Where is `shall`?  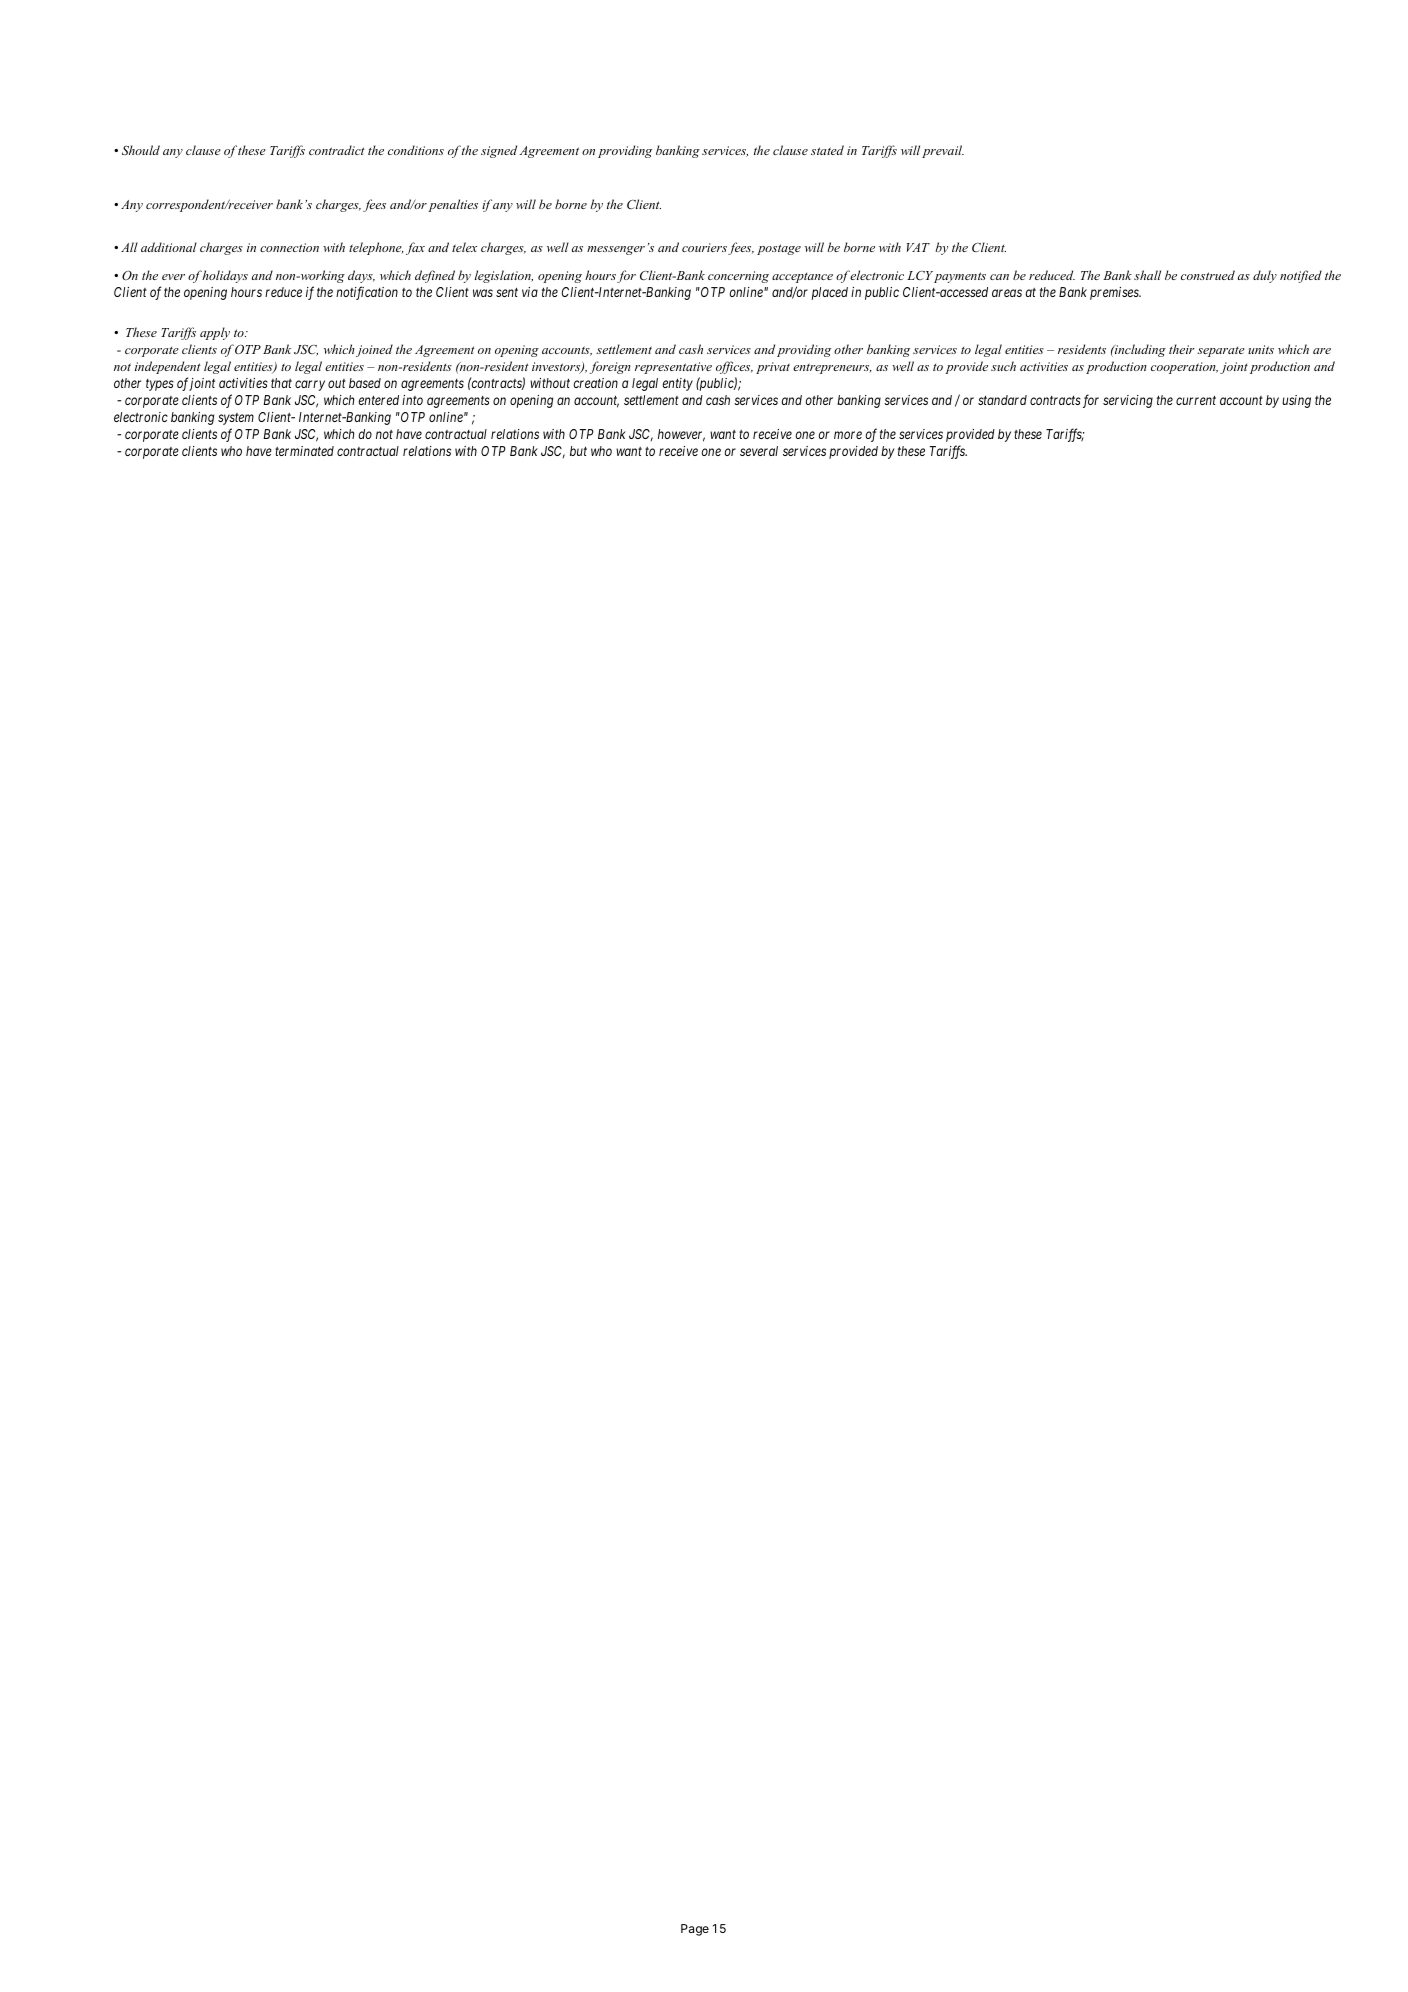 shall is located at coordinates (1147, 275).
